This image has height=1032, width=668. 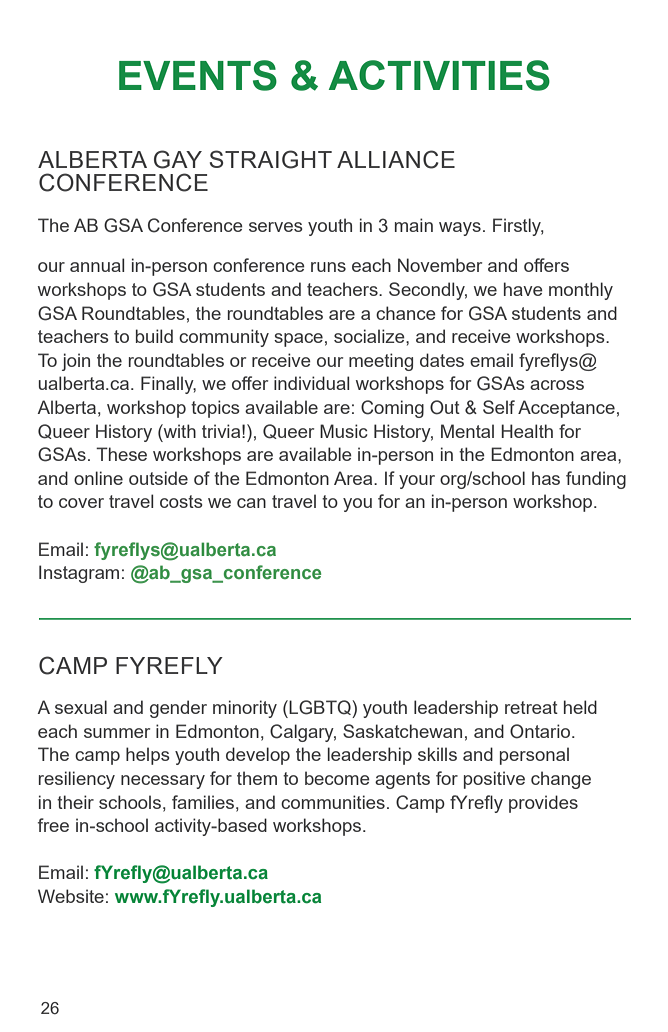 What do you see at coordinates (543, 804) in the image?
I see `provides` at bounding box center [543, 804].
